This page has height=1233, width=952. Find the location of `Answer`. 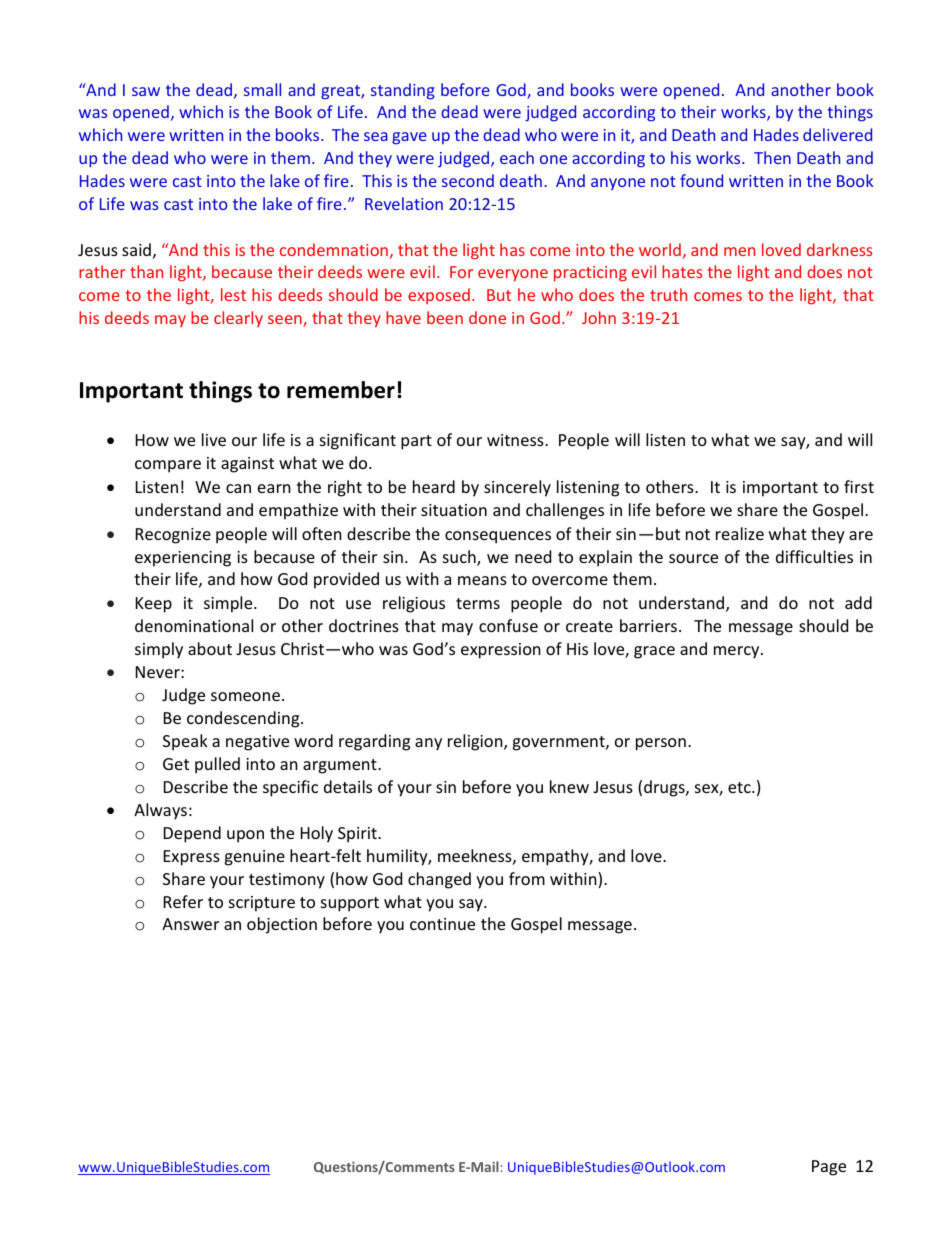

Answer is located at coordinates (190, 924).
